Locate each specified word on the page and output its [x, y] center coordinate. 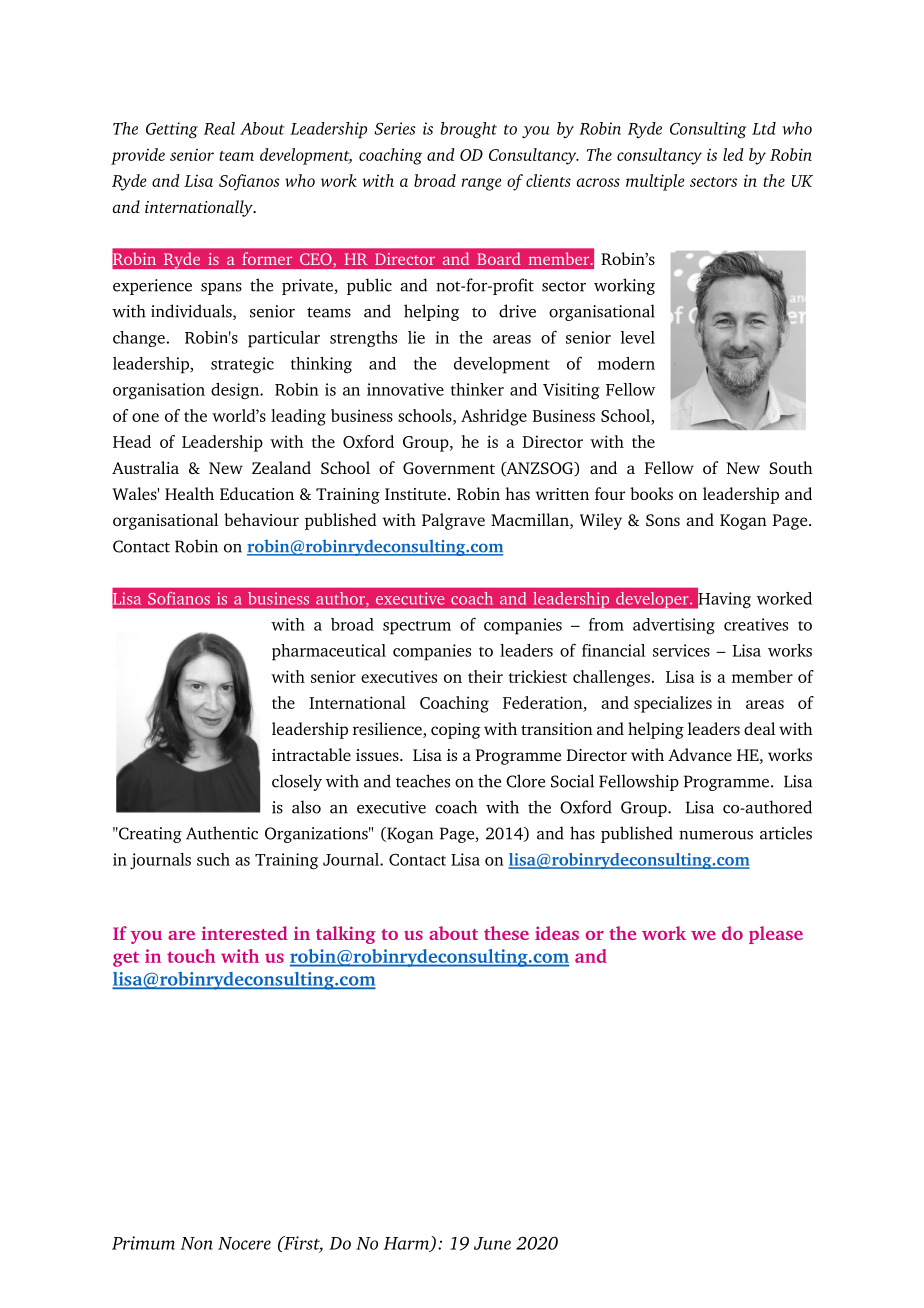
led [733, 154]
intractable [311, 754]
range [481, 184]
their [485, 676]
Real [219, 128]
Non [197, 1243]
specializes [673, 704]
